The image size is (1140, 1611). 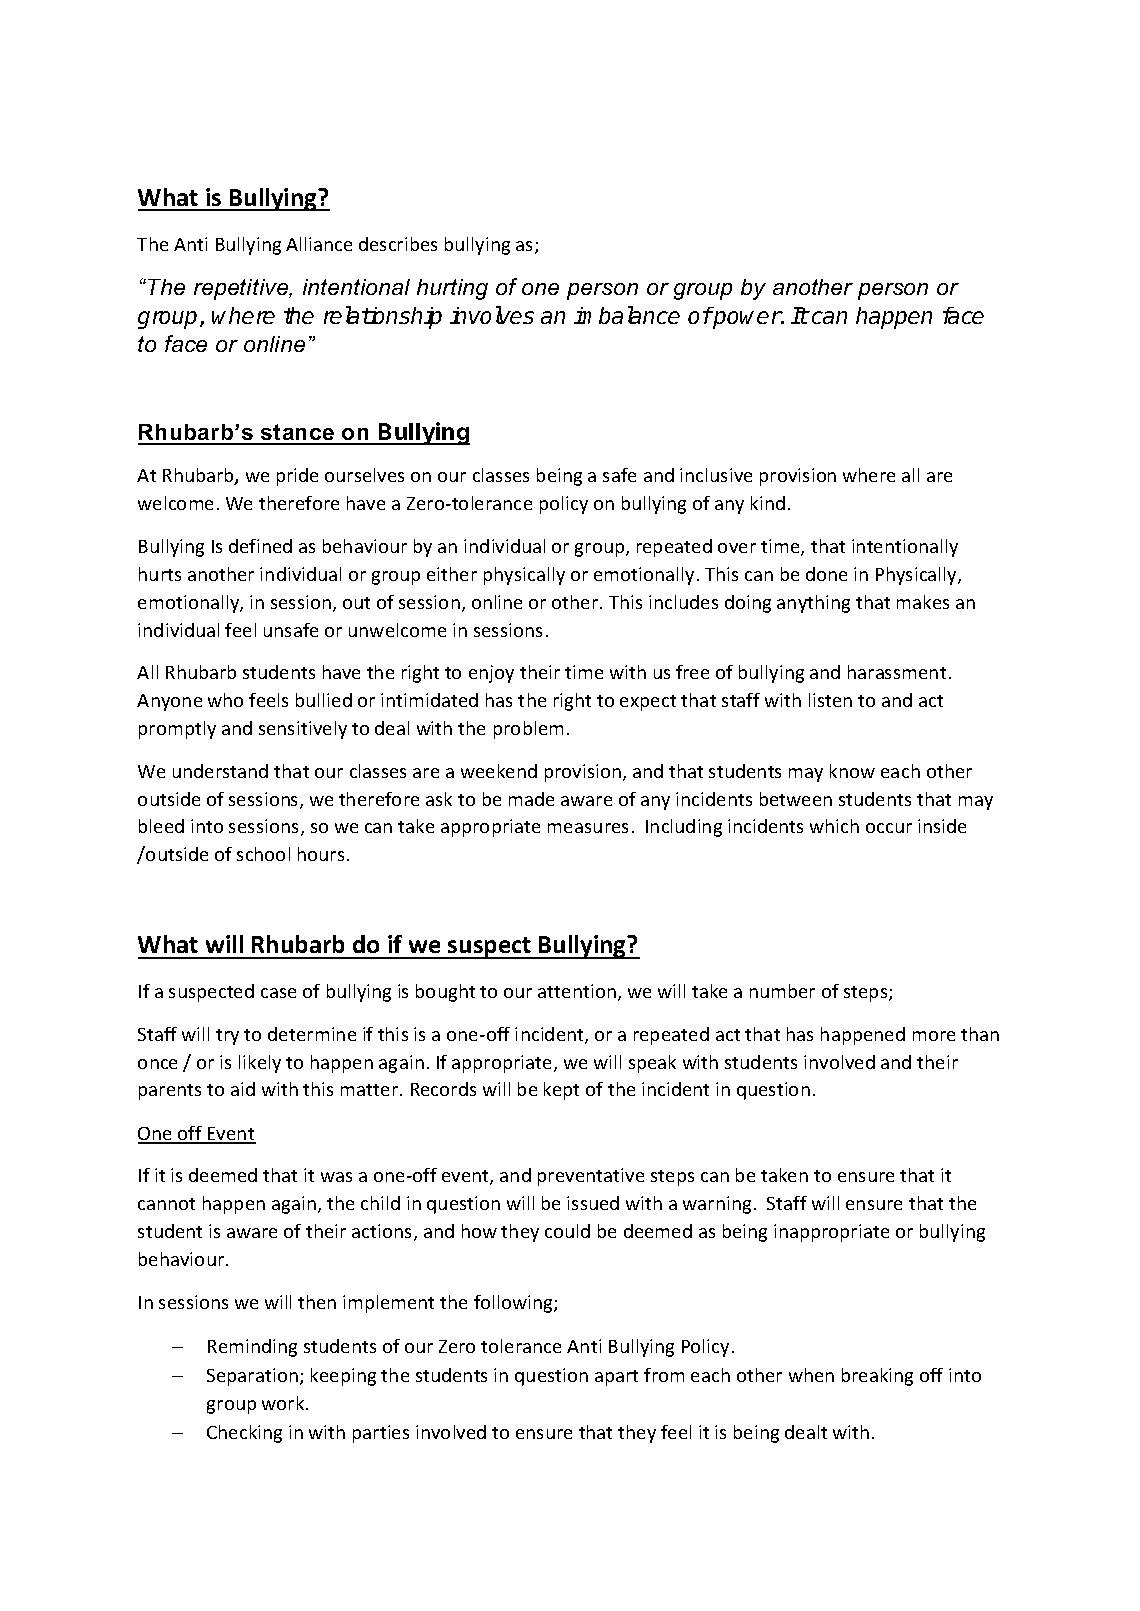 What do you see at coordinates (889, 828) in the page?
I see `occur` at bounding box center [889, 828].
